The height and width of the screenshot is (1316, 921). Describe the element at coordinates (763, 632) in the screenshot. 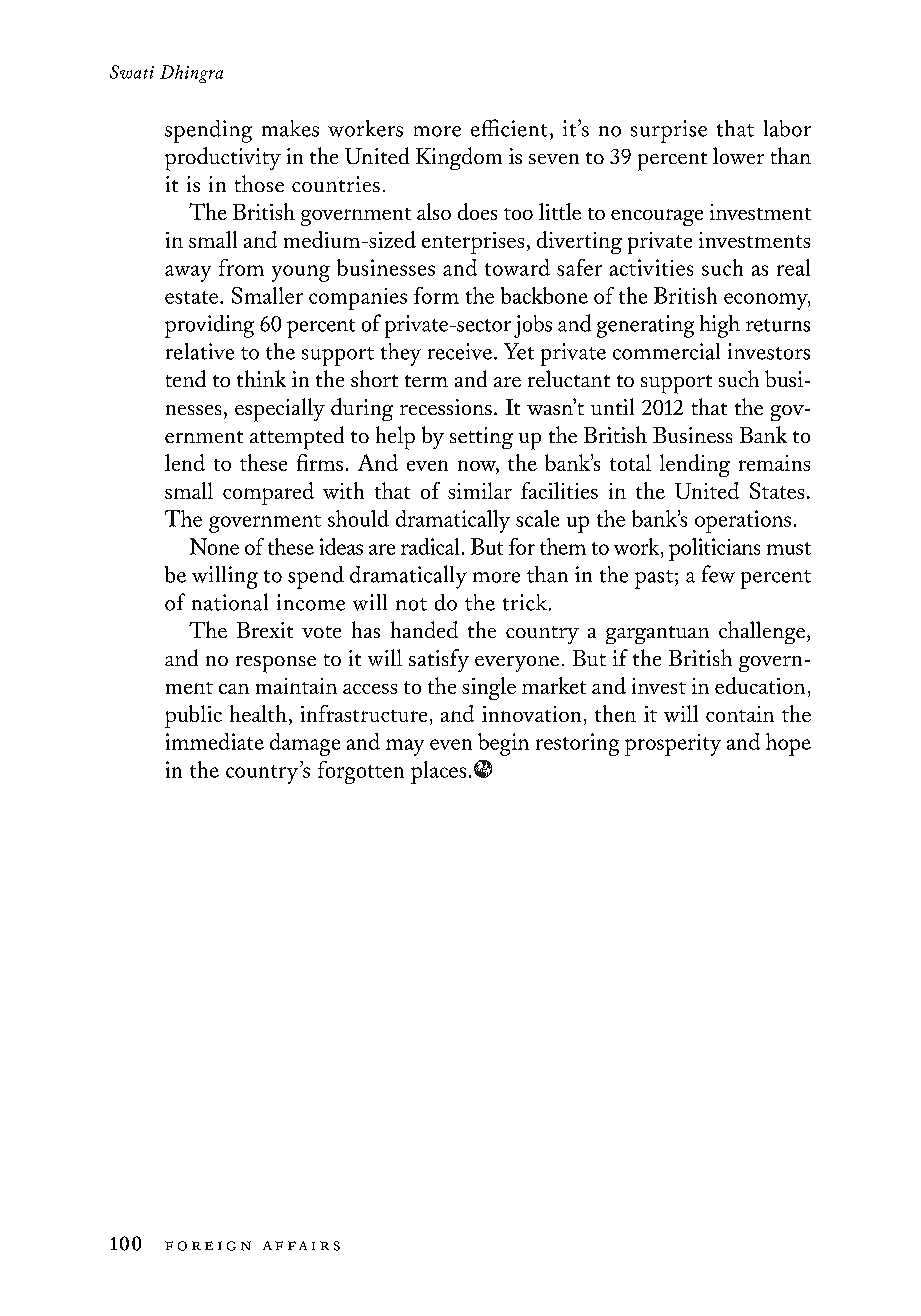

I see `challenge` at that location.
